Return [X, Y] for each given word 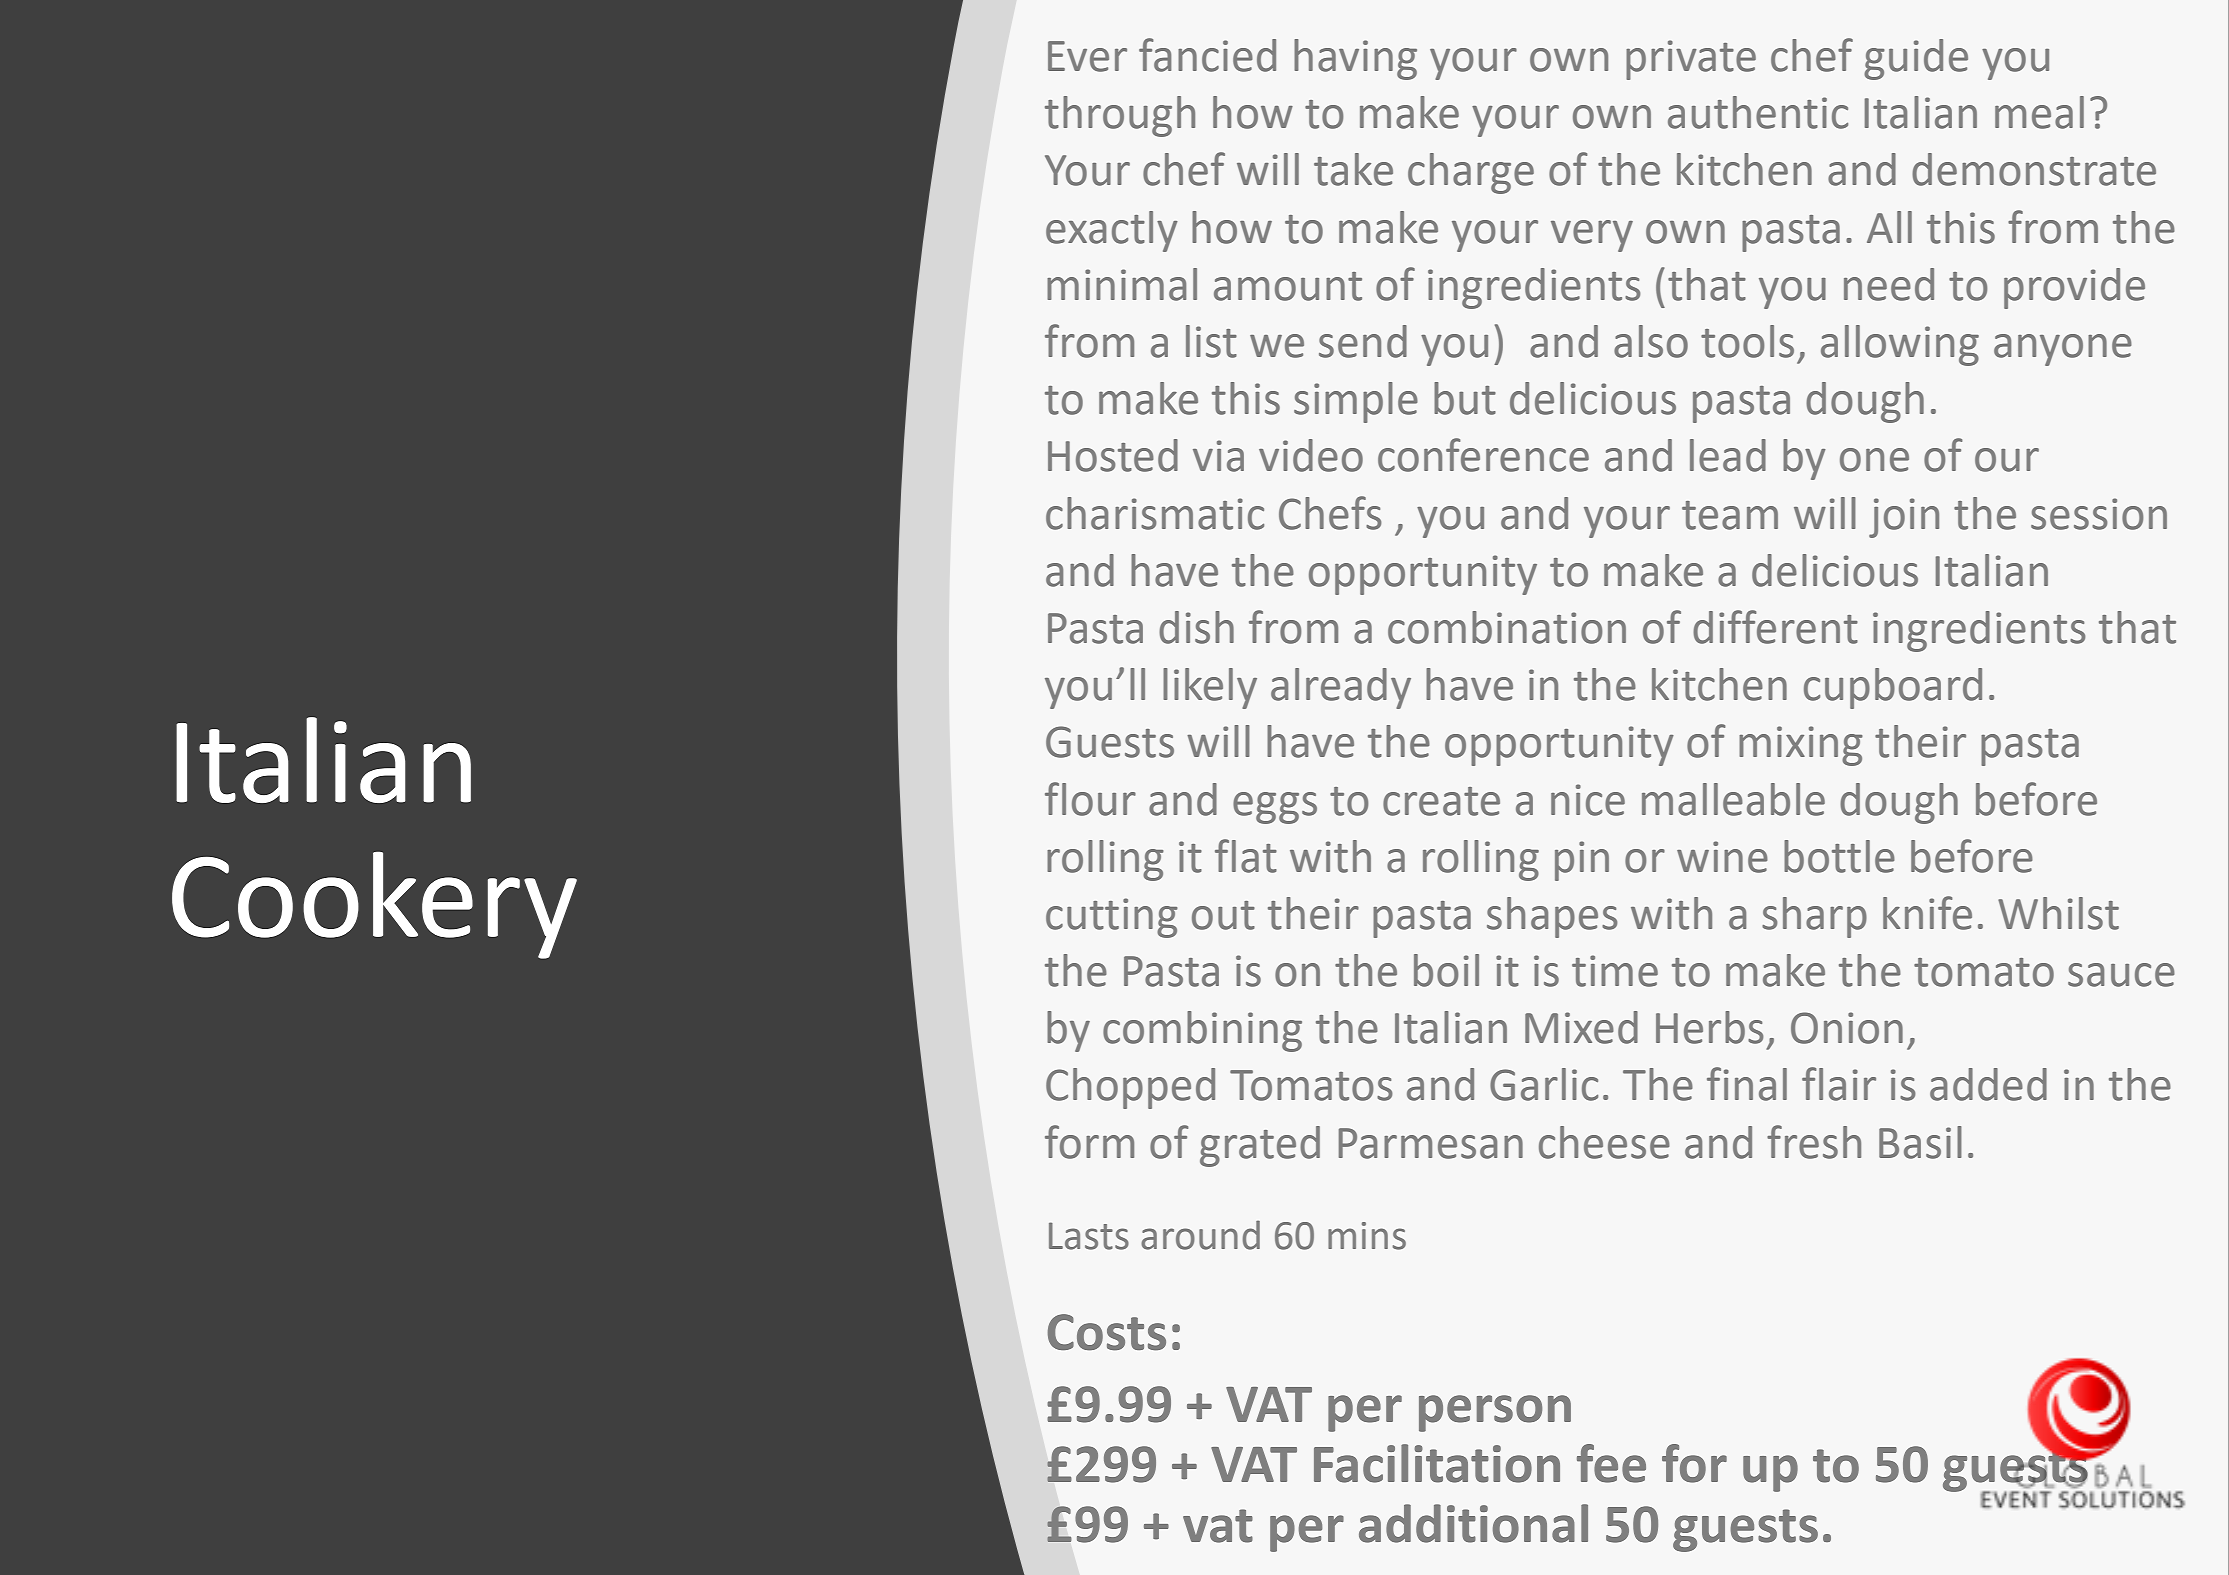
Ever [1087, 56]
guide [1916, 59]
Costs [1107, 1332]
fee [1611, 1463]
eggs [1275, 808]
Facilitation [1437, 1463]
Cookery [374, 905]
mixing [1801, 746]
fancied [1207, 55]
